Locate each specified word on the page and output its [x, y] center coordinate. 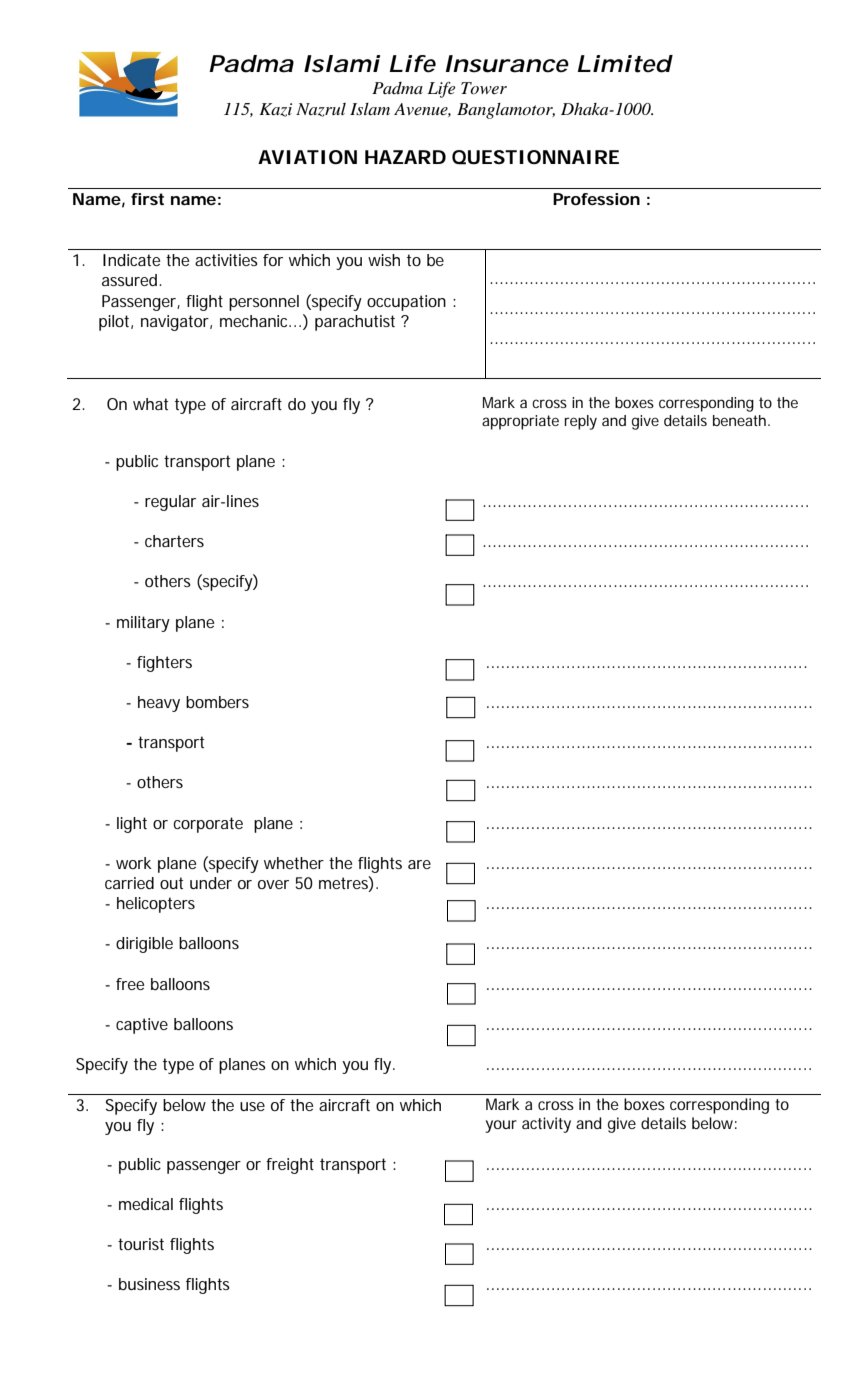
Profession [596, 199]
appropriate [520, 422]
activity [546, 1125]
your [501, 1126]
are [419, 864]
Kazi [275, 110]
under [211, 883]
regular [170, 503]
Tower [484, 88]
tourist [141, 1244]
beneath [741, 420]
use [252, 1106]
